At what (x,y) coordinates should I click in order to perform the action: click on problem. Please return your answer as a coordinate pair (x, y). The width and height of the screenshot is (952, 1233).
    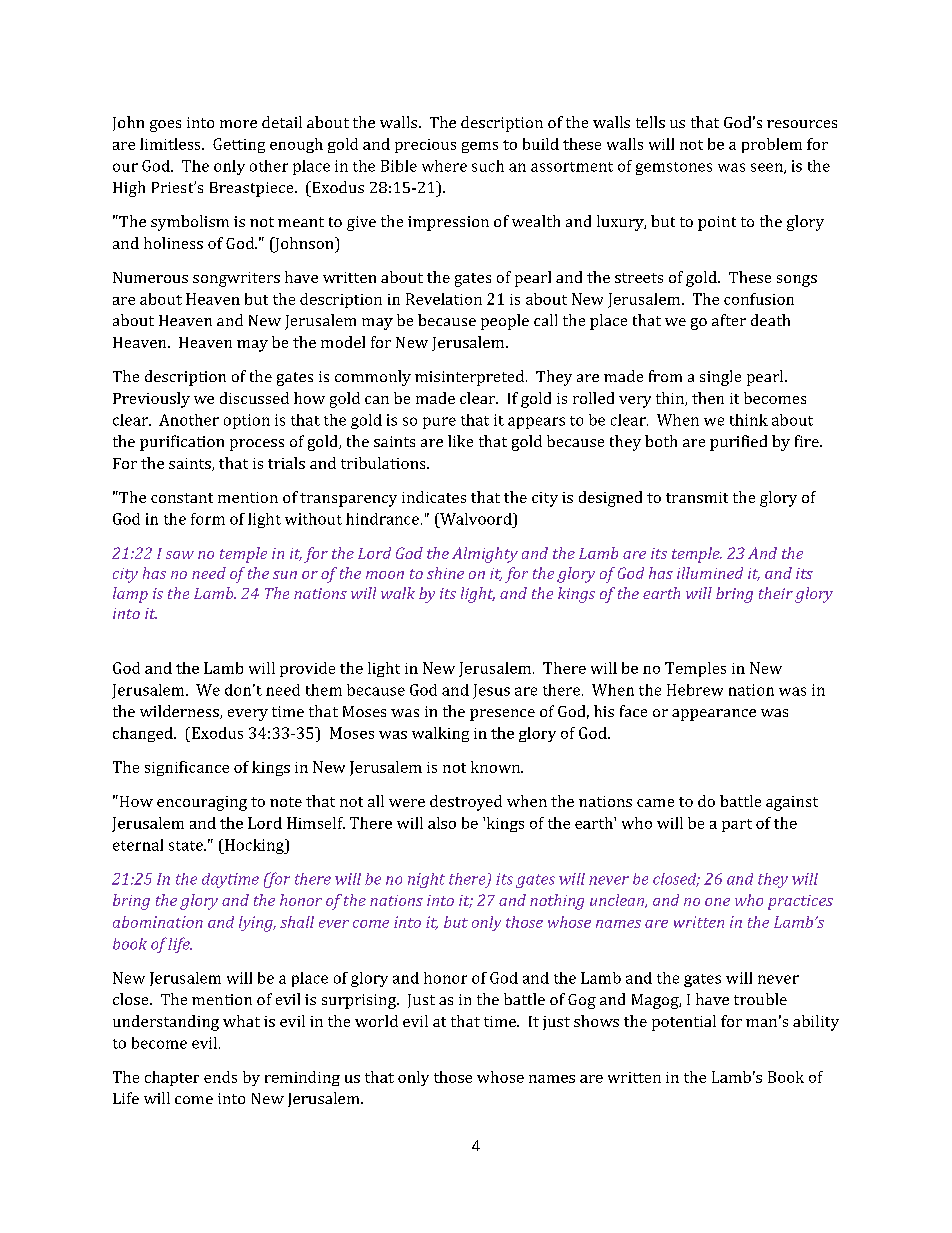
    Looking at the image, I should click on (772, 145).
